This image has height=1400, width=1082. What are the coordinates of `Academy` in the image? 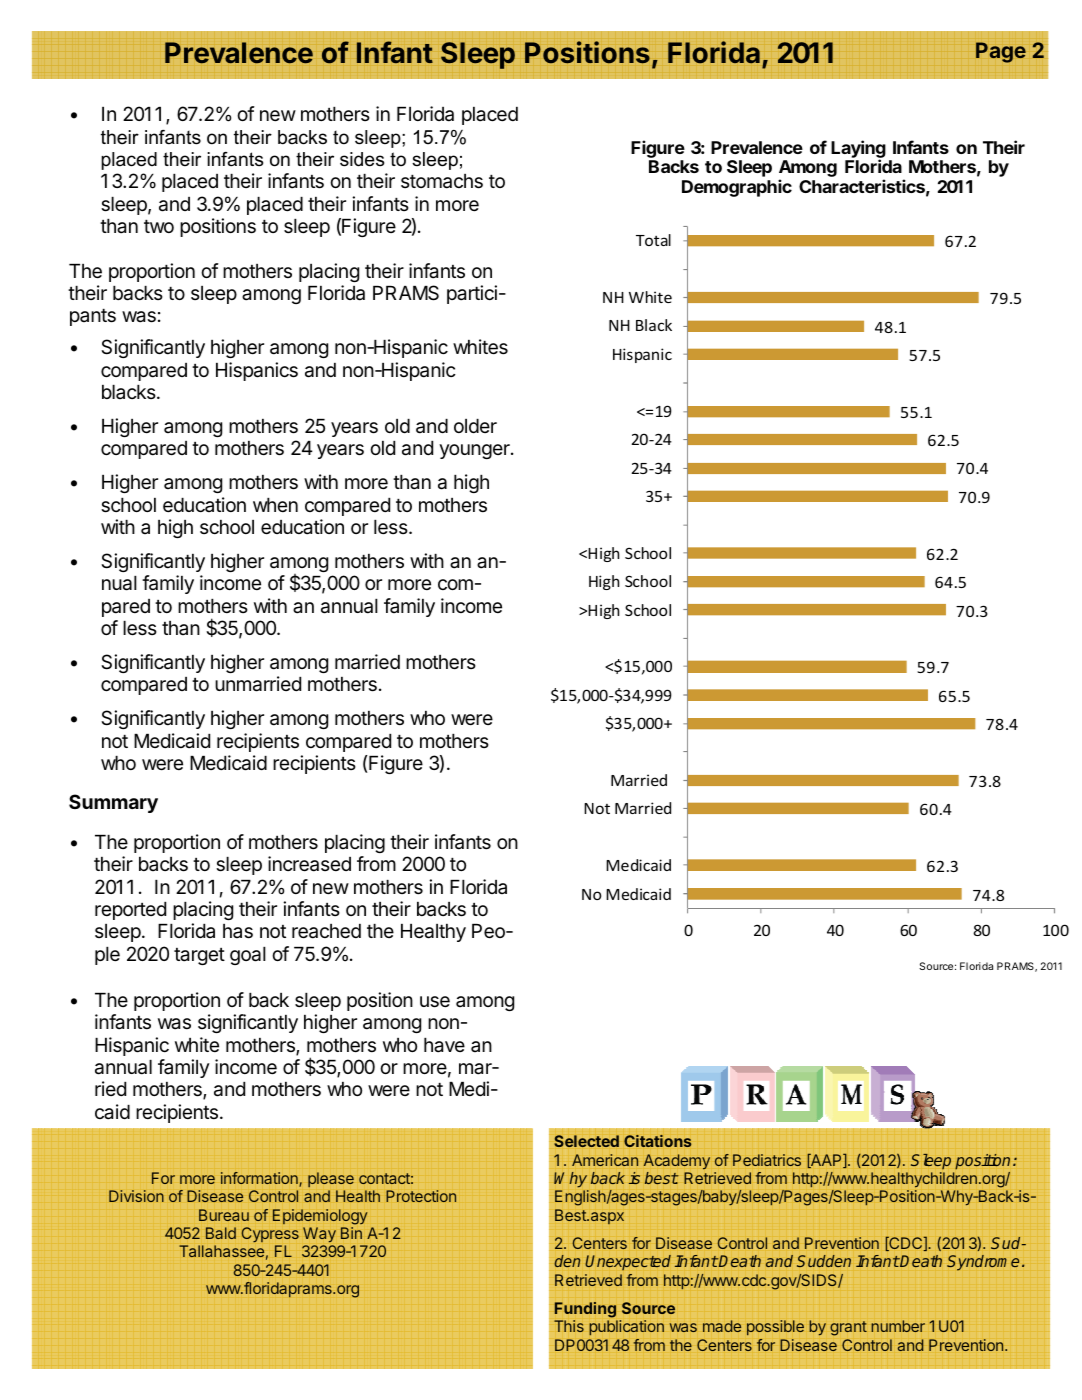 It's located at (677, 1162).
